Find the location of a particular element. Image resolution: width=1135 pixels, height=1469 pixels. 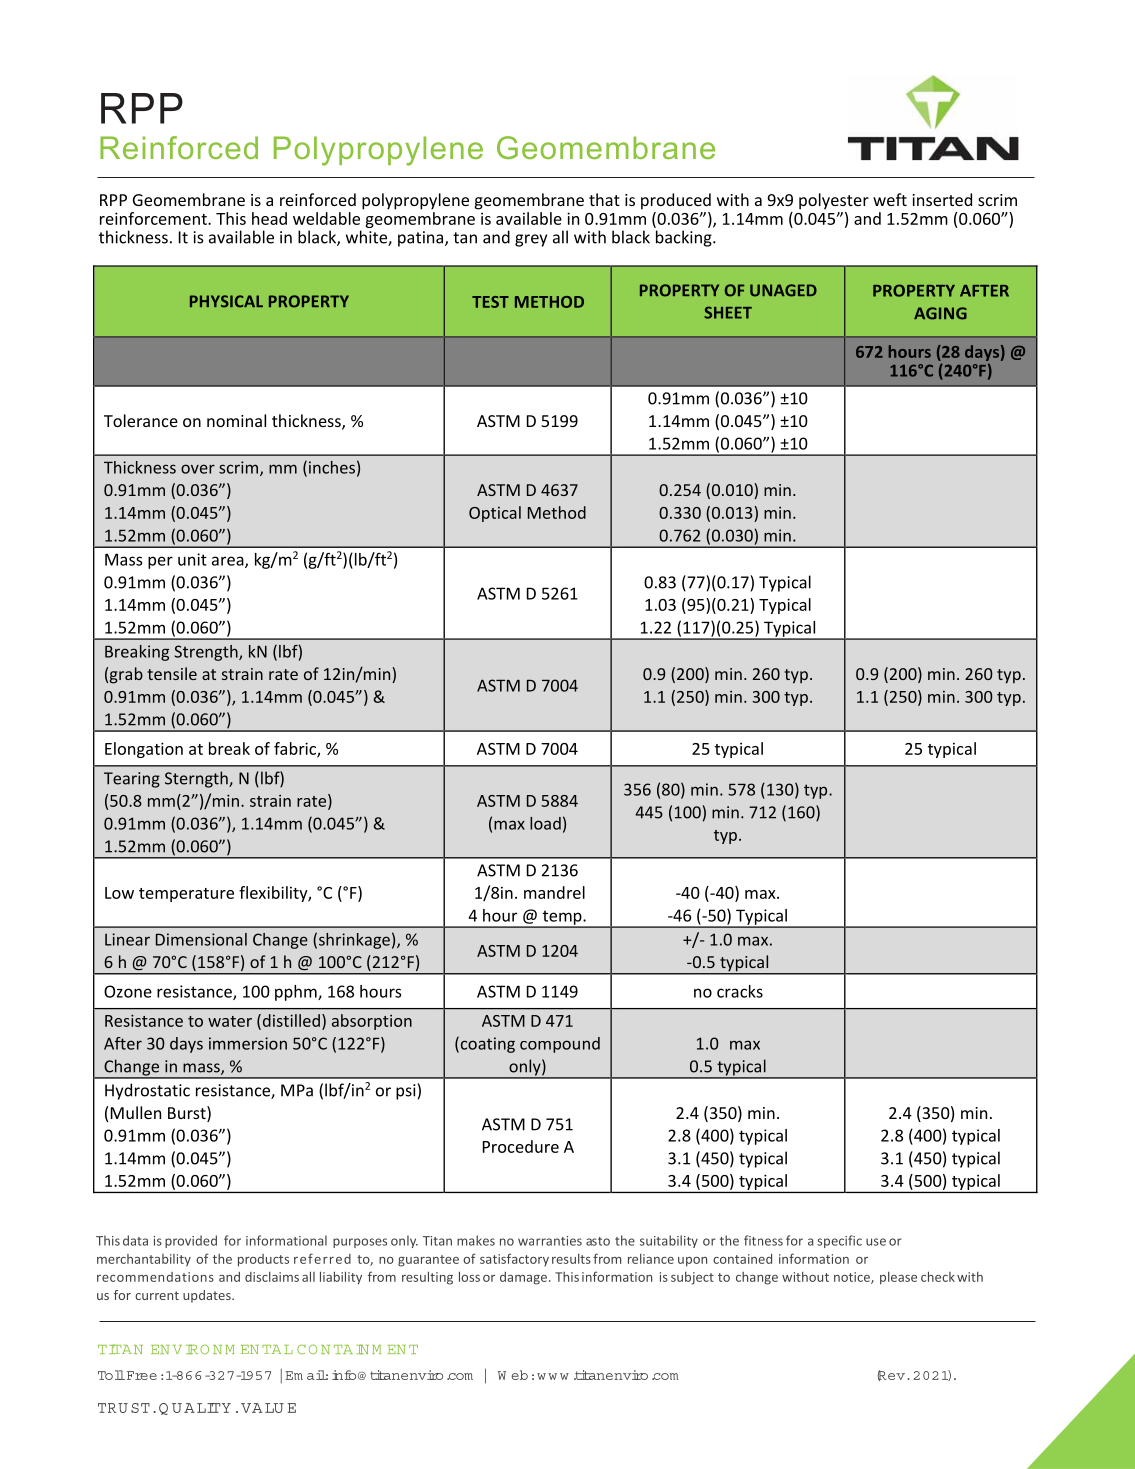

head is located at coordinates (269, 218).
